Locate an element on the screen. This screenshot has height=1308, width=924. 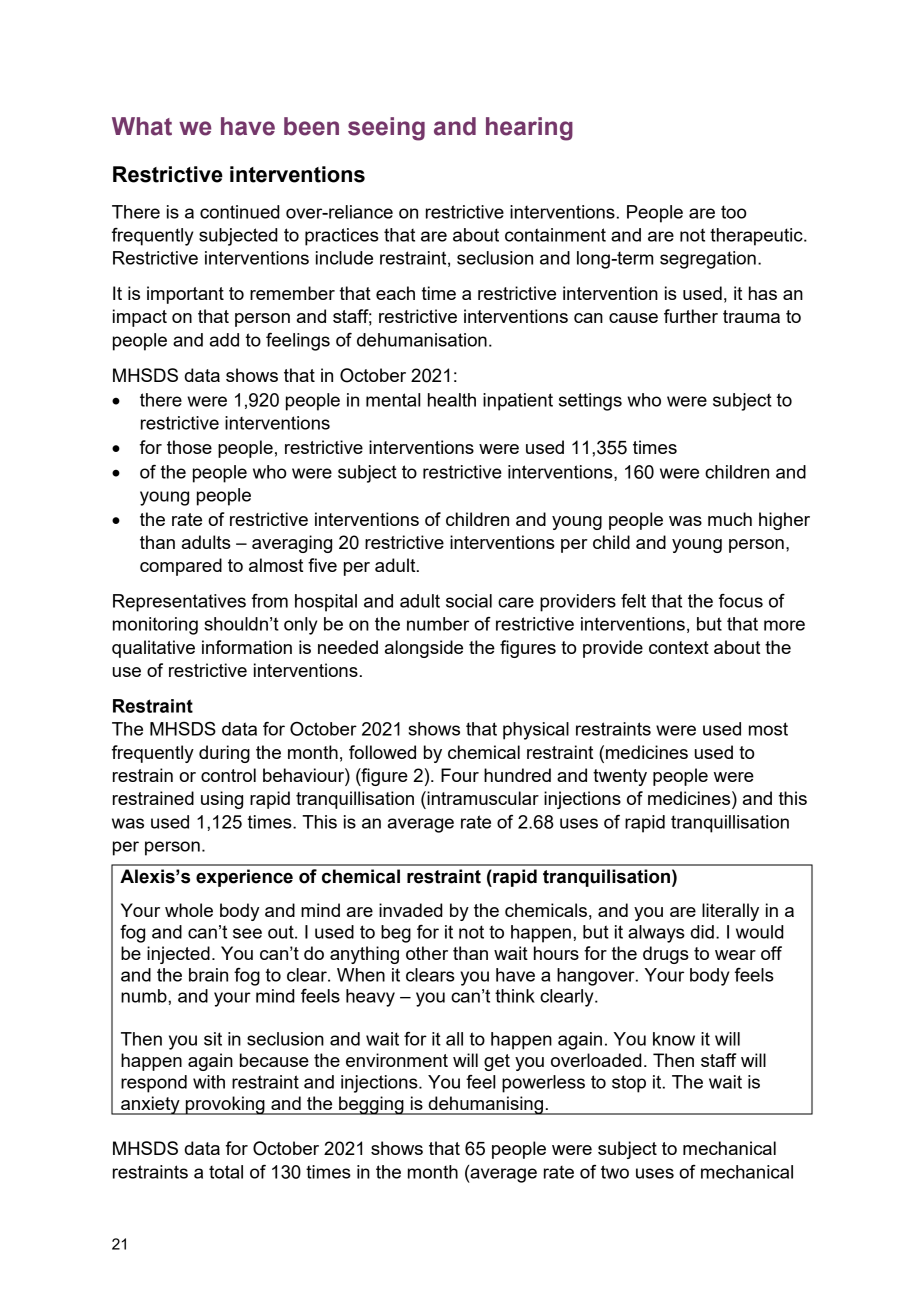
hearing is located at coordinates (529, 129).
